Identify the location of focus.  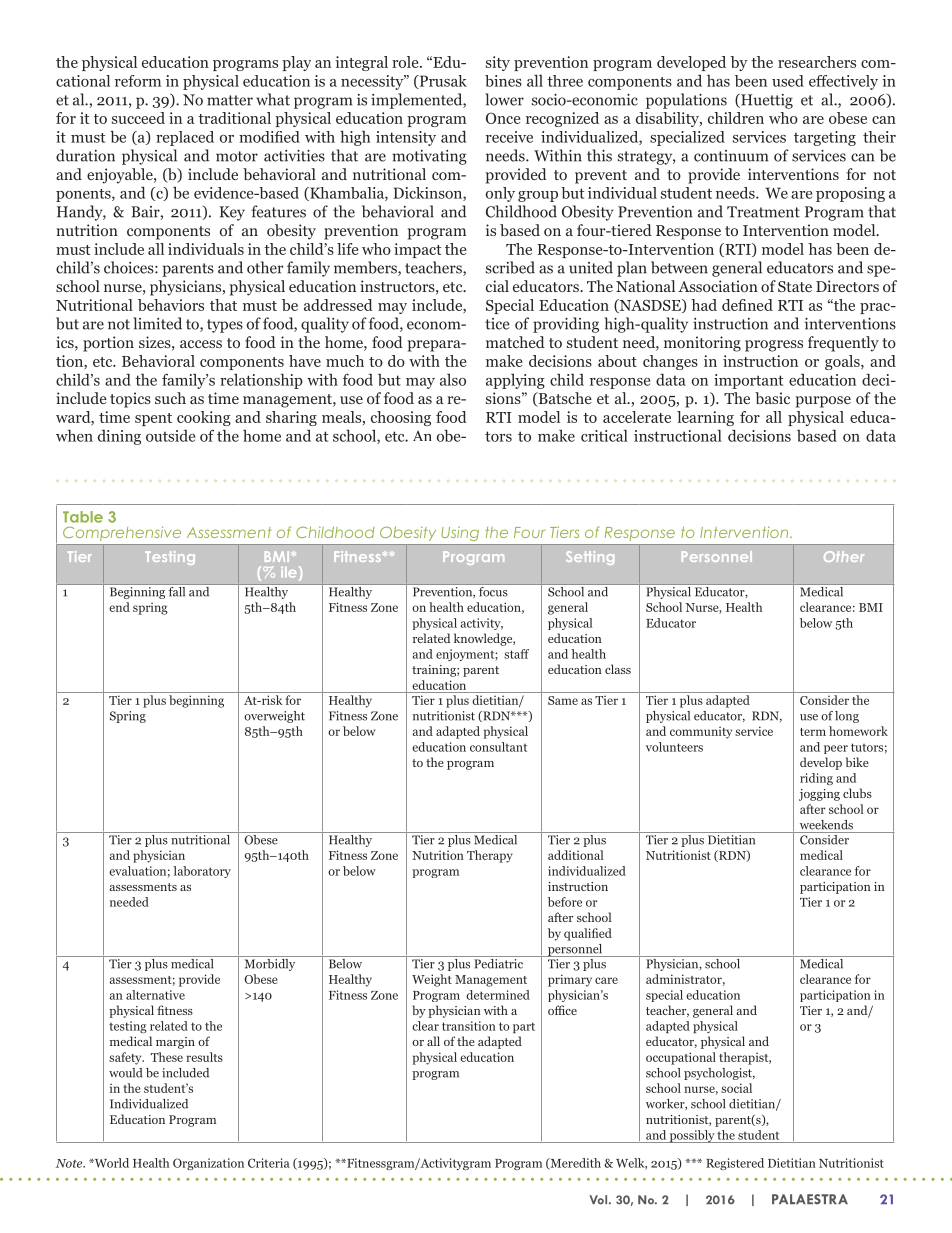
(493, 590).
